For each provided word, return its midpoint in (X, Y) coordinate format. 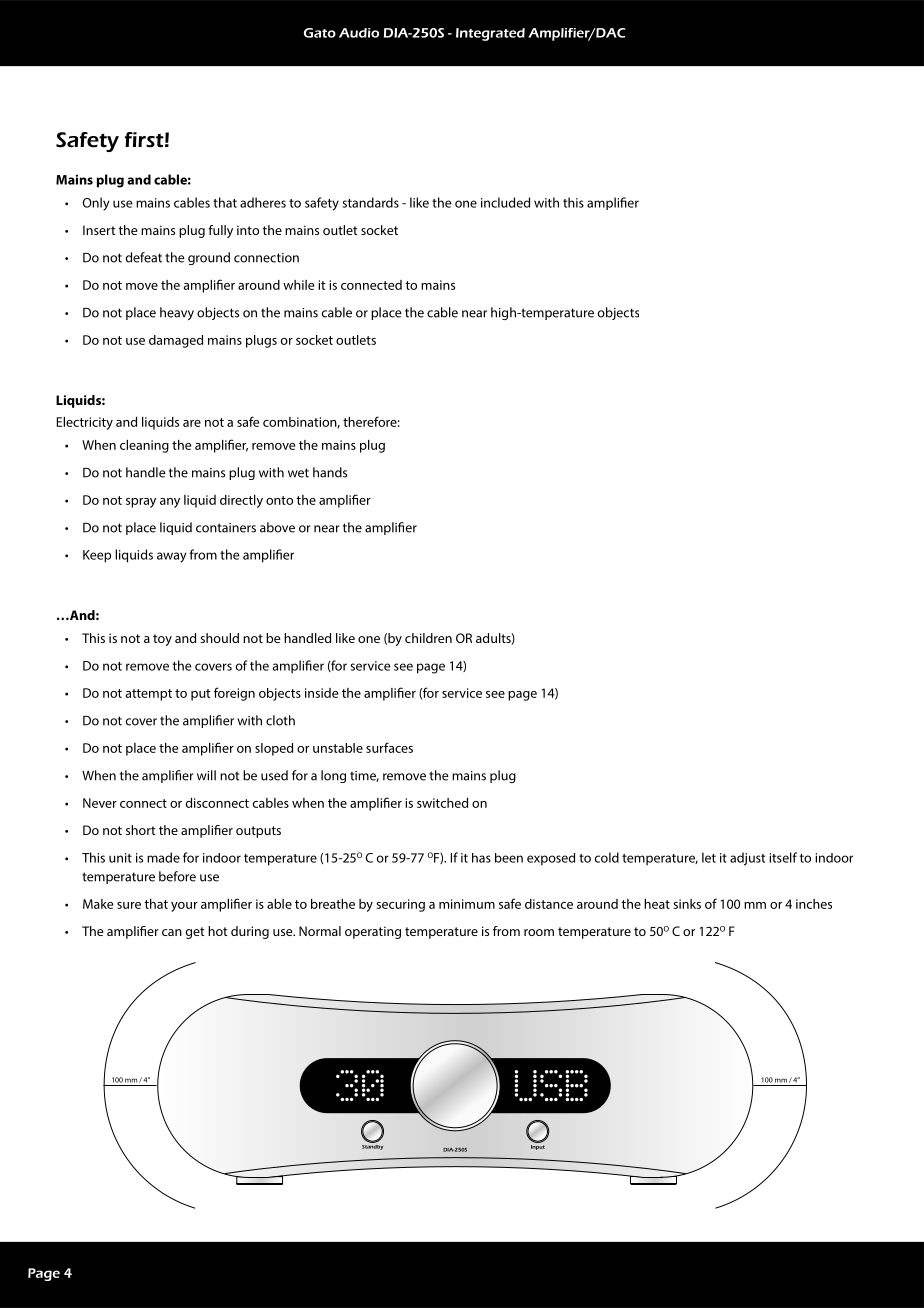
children (428, 638)
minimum (467, 904)
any (170, 503)
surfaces (389, 747)
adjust (747, 859)
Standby (372, 1146)
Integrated (490, 34)
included (505, 202)
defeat (144, 257)
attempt (149, 695)
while (298, 285)
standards (370, 202)
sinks (687, 904)
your (184, 907)
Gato (320, 33)
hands (330, 472)
